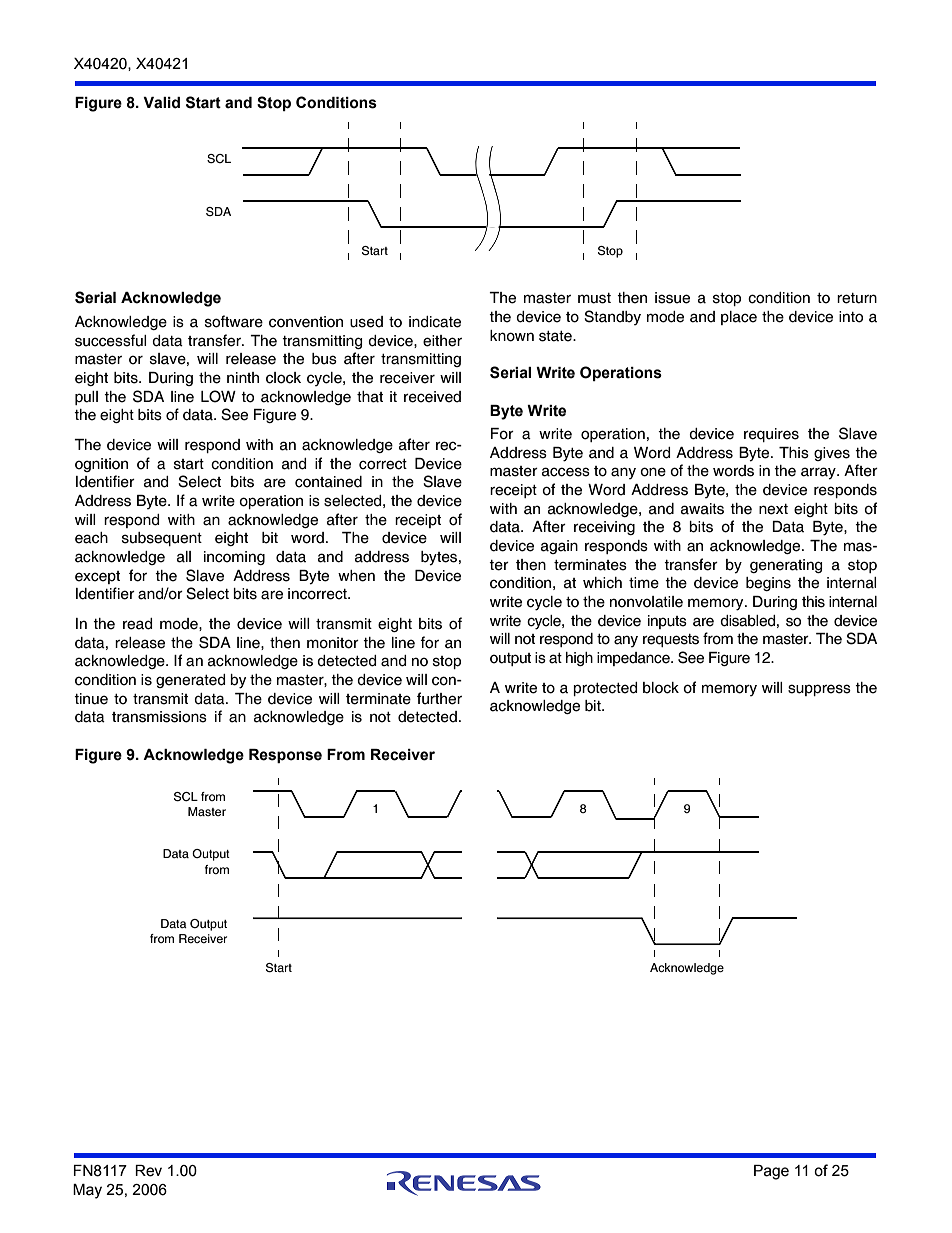 This page has width=952, height=1233. What do you see at coordinates (285, 756) in the page?
I see `Response` at bounding box center [285, 756].
